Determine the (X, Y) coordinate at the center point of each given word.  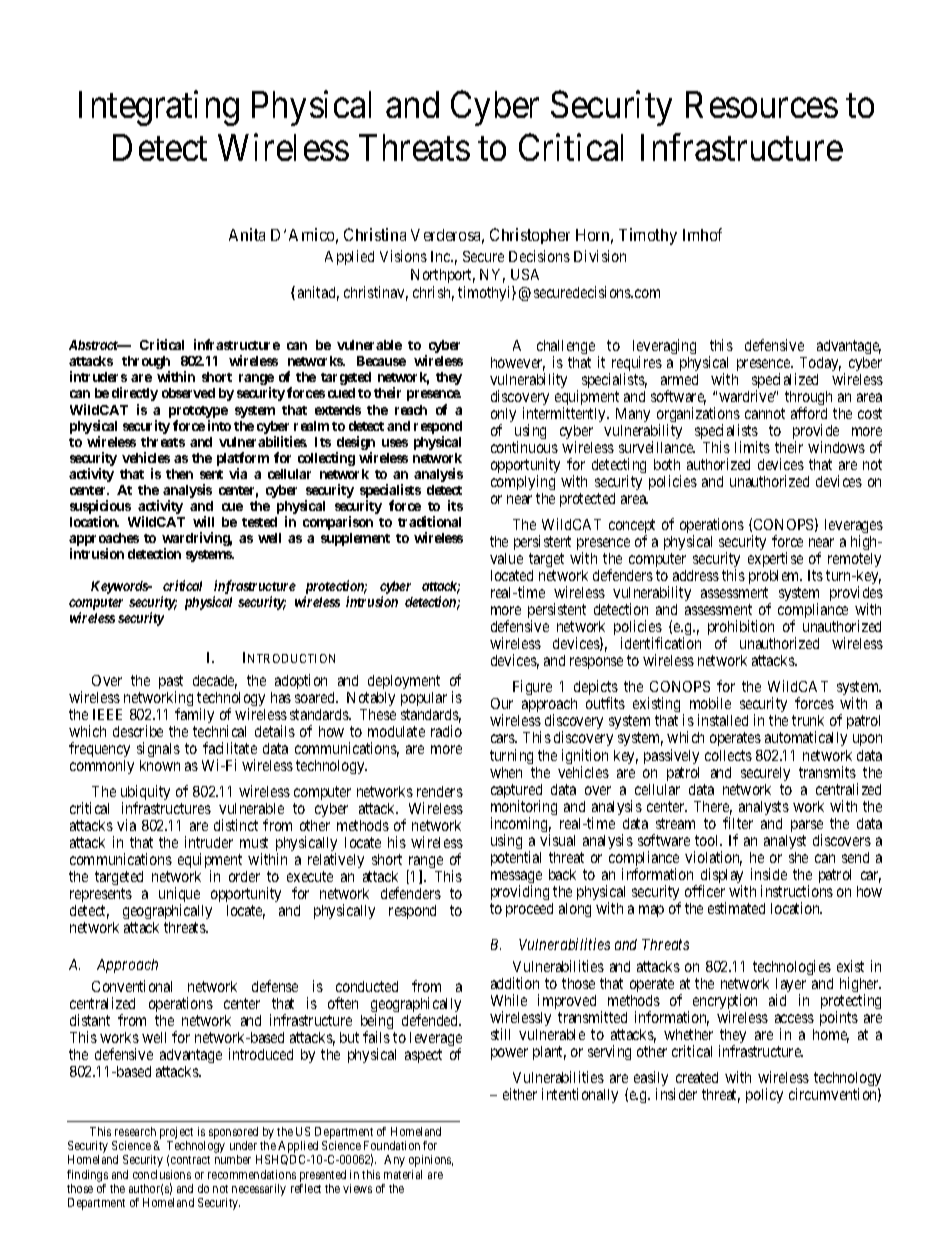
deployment (403, 684)
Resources (762, 105)
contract (190, 1160)
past (171, 683)
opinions (431, 1161)
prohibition (741, 629)
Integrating (159, 108)
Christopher (530, 236)
